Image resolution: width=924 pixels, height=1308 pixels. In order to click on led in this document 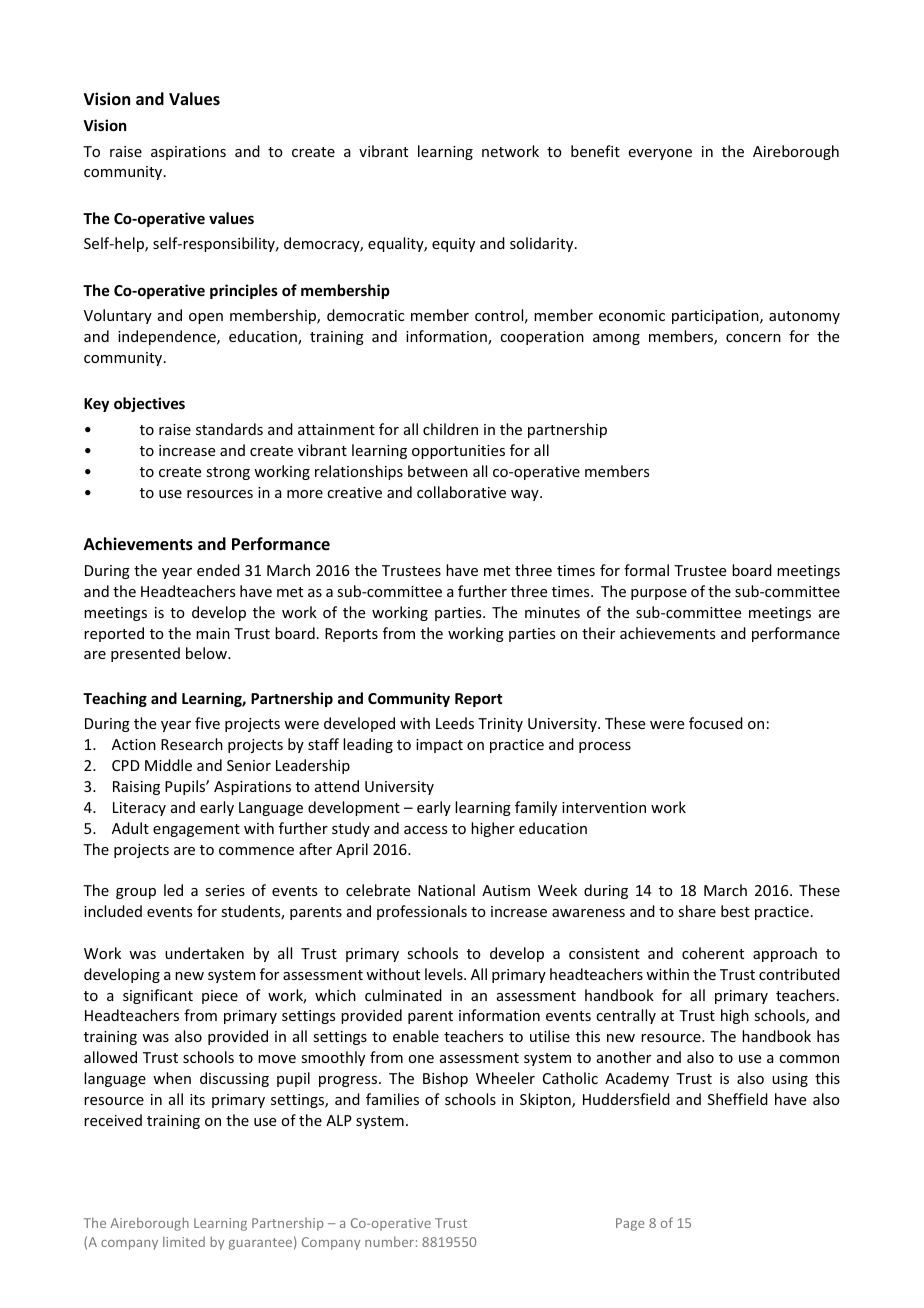, I will do `click(173, 890)`.
